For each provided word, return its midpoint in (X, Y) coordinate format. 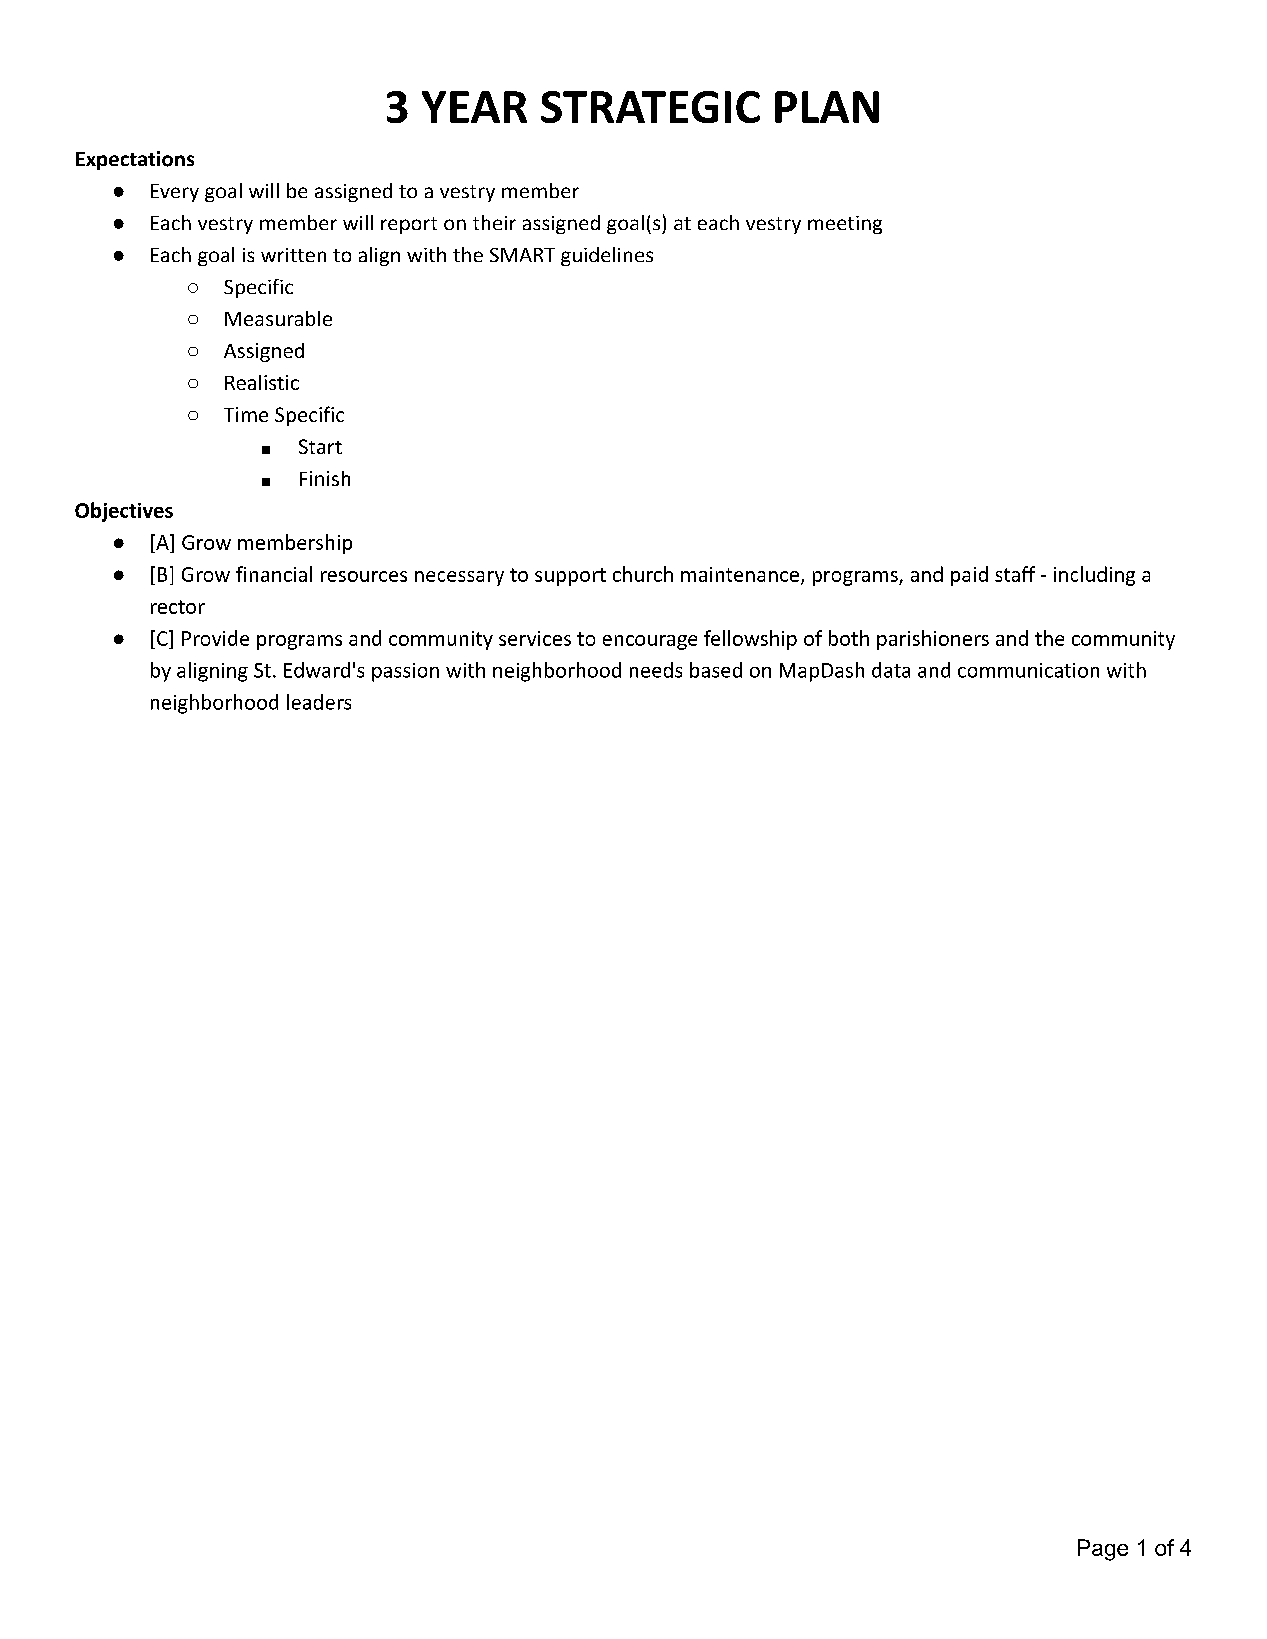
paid (969, 576)
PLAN (827, 107)
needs (656, 670)
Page (1103, 1550)
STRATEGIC (650, 107)
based (716, 670)
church (643, 574)
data (891, 670)
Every (175, 193)
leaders (319, 702)
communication (1028, 670)
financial (274, 574)
